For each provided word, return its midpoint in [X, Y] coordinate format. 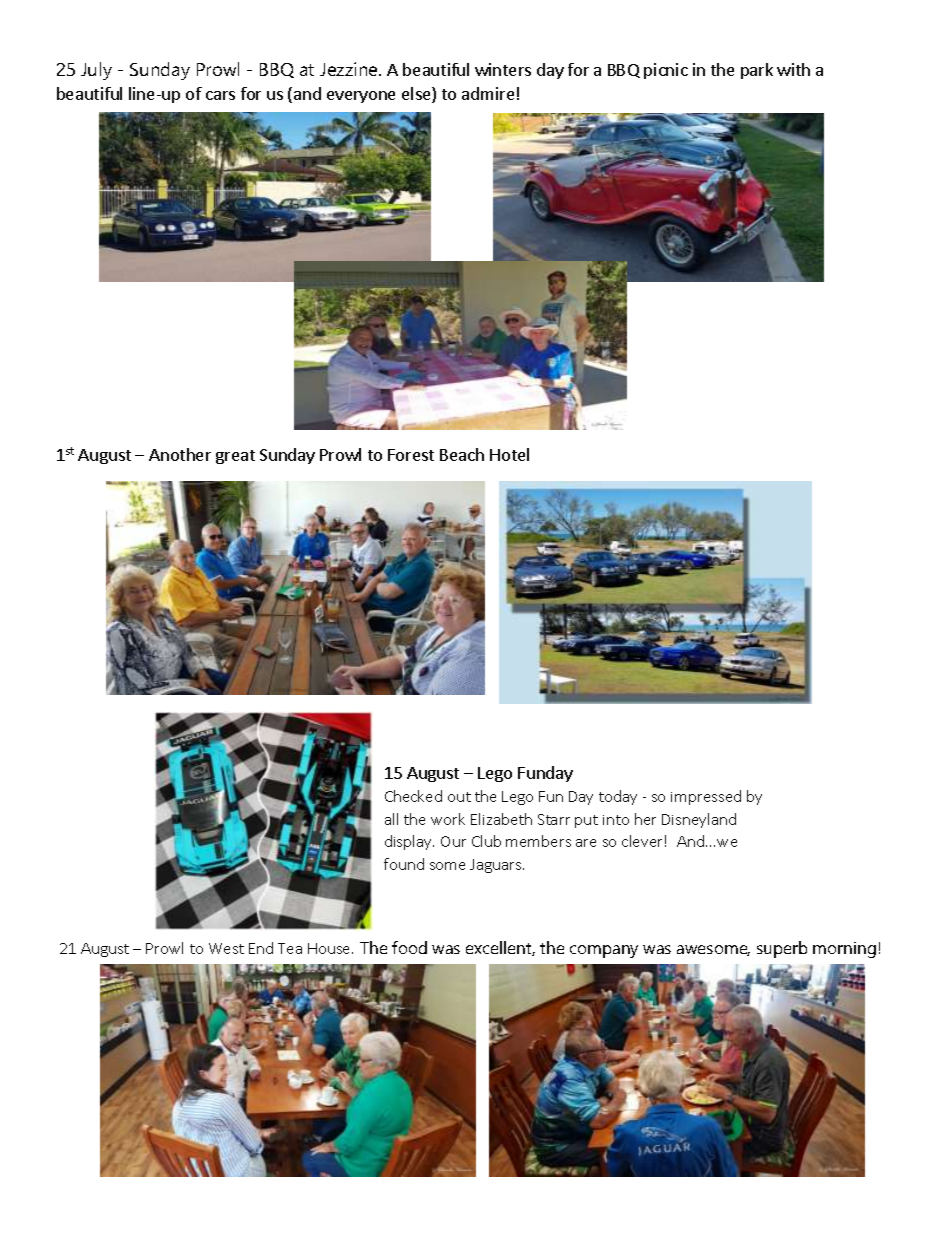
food [409, 947]
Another [180, 454]
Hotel [509, 454]
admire [488, 93]
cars [220, 95]
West [226, 948]
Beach [462, 454]
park [757, 71]
